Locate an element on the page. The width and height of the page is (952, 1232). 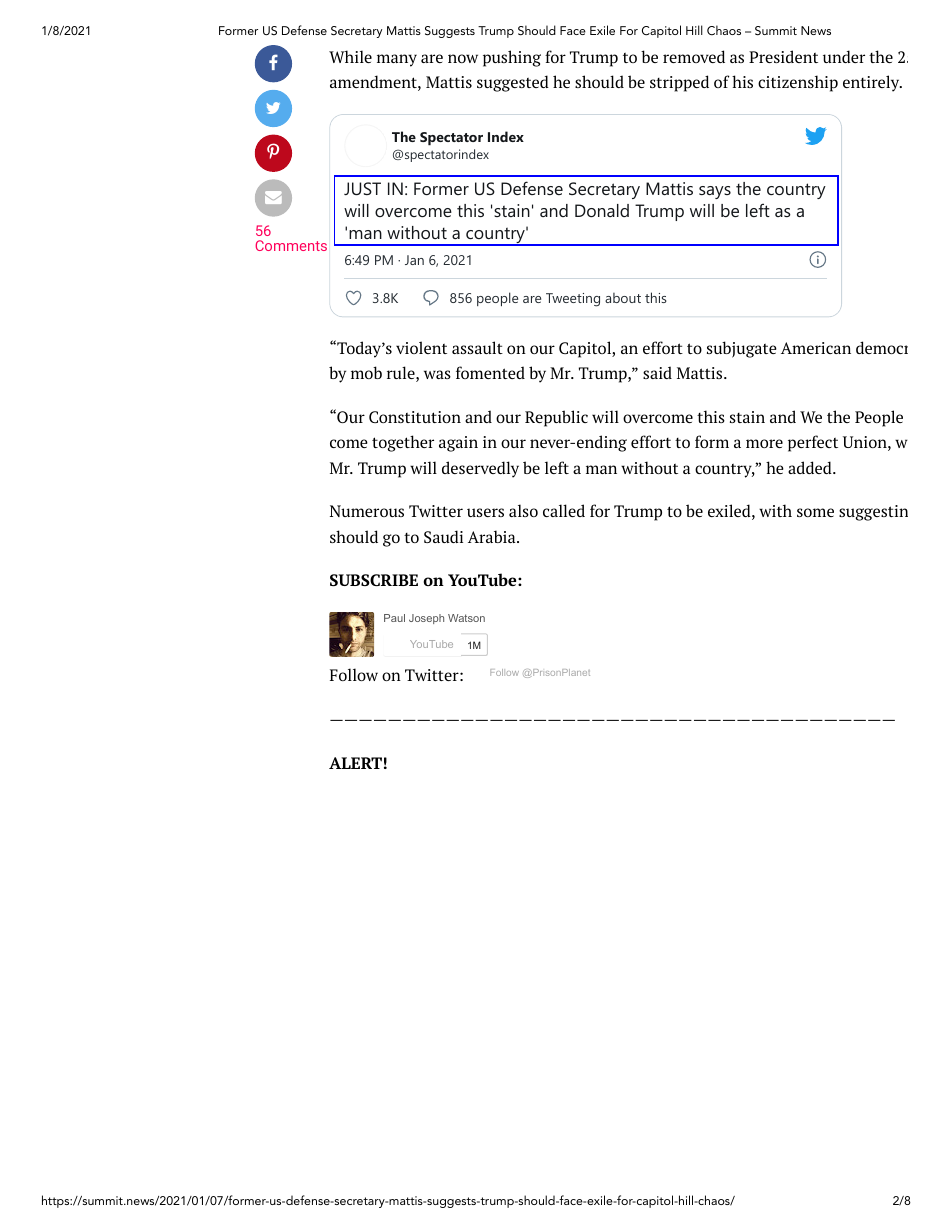
Jan is located at coordinates (414, 260).
